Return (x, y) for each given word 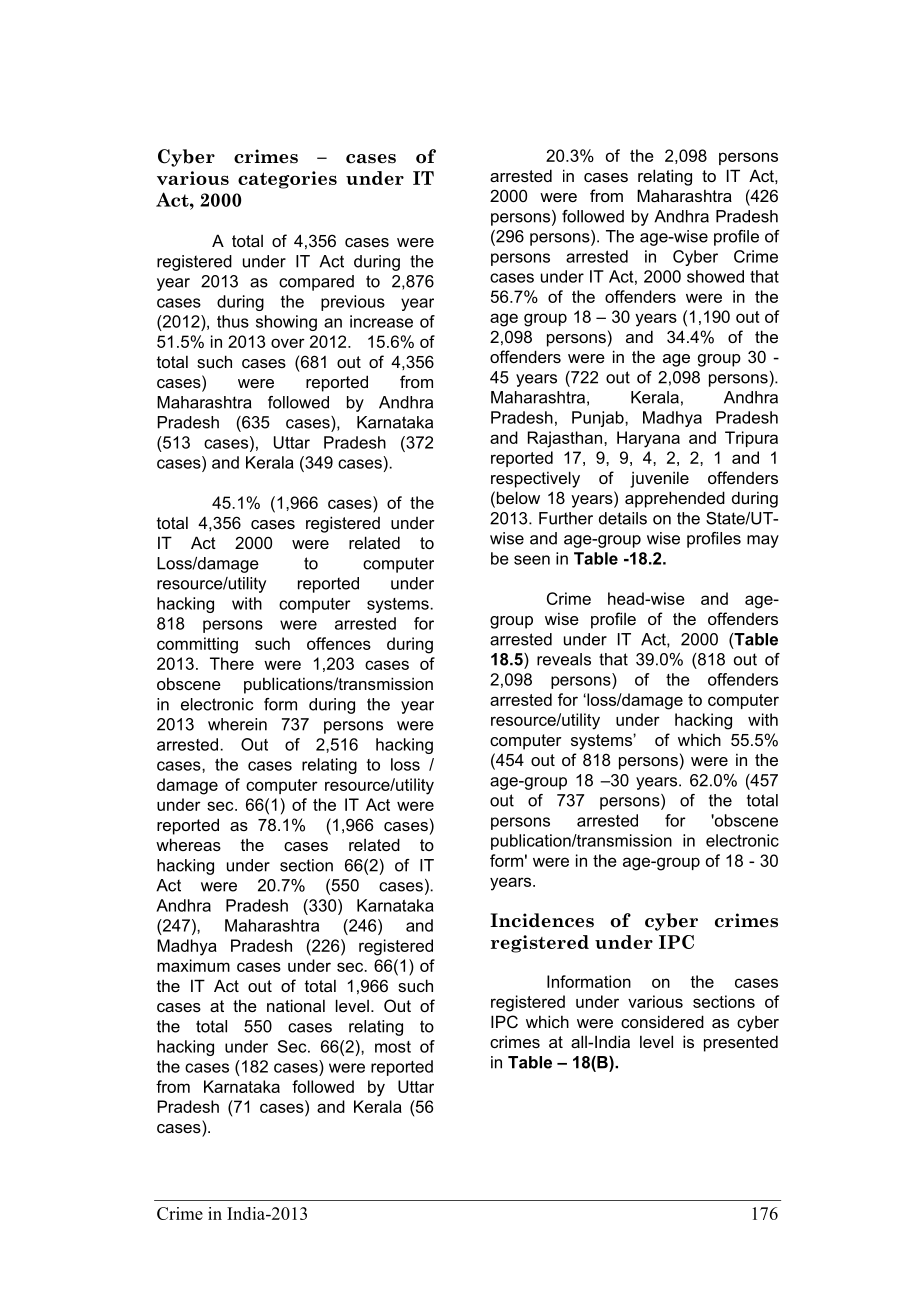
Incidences (542, 920)
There (232, 663)
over (288, 343)
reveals (564, 659)
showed (715, 276)
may (763, 541)
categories (287, 180)
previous (353, 303)
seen (532, 560)
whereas (188, 844)
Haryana (648, 439)
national (296, 1005)
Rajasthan (566, 439)
